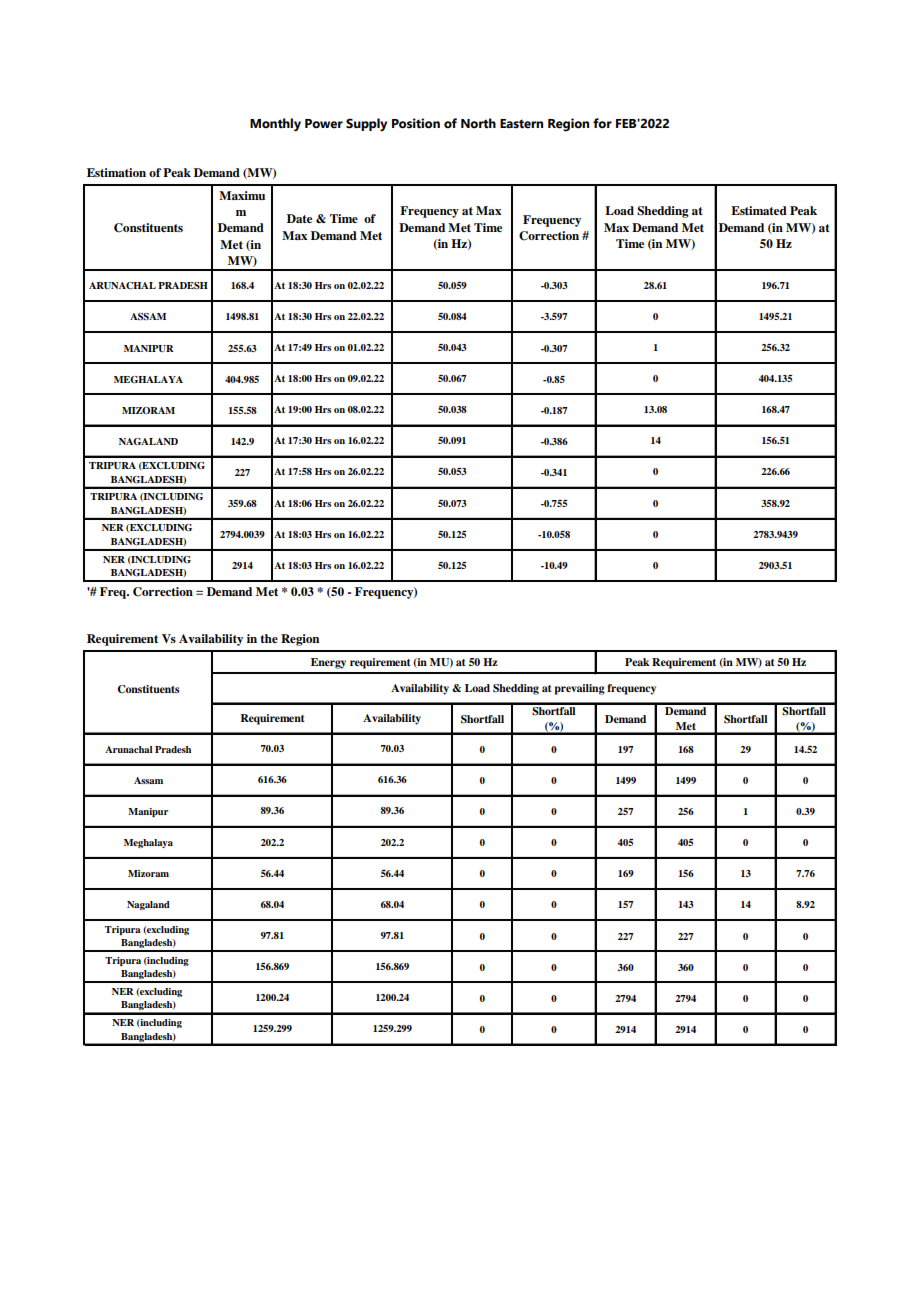  I want to click on Energy, so click(328, 663).
